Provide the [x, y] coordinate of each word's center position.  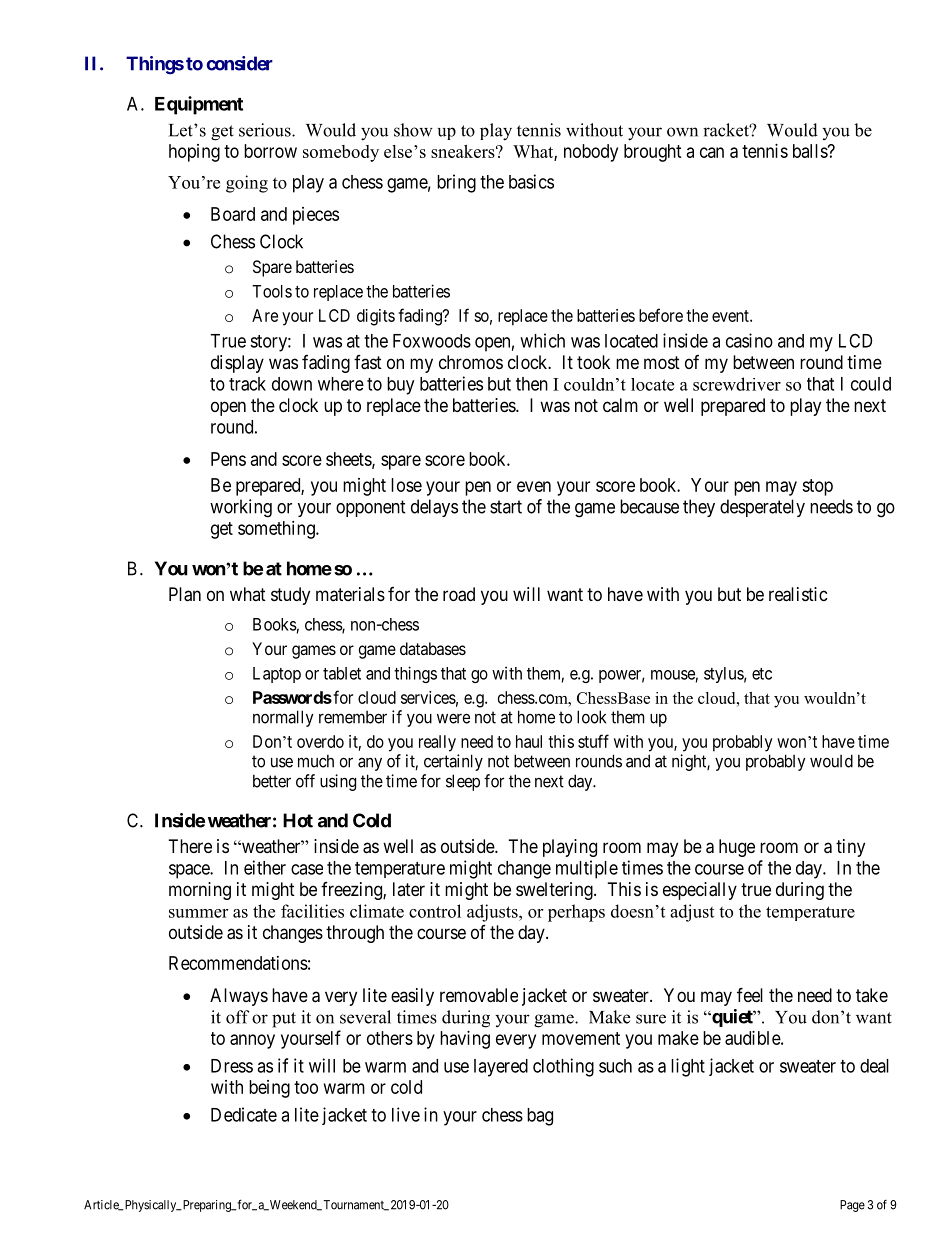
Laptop [277, 675]
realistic [798, 594]
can [712, 152]
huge [737, 848]
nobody [591, 153]
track [247, 384]
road [459, 594]
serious [266, 130]
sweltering [555, 891]
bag [540, 1117]
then [532, 384]
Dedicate [244, 1114]
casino [749, 340]
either [265, 867]
